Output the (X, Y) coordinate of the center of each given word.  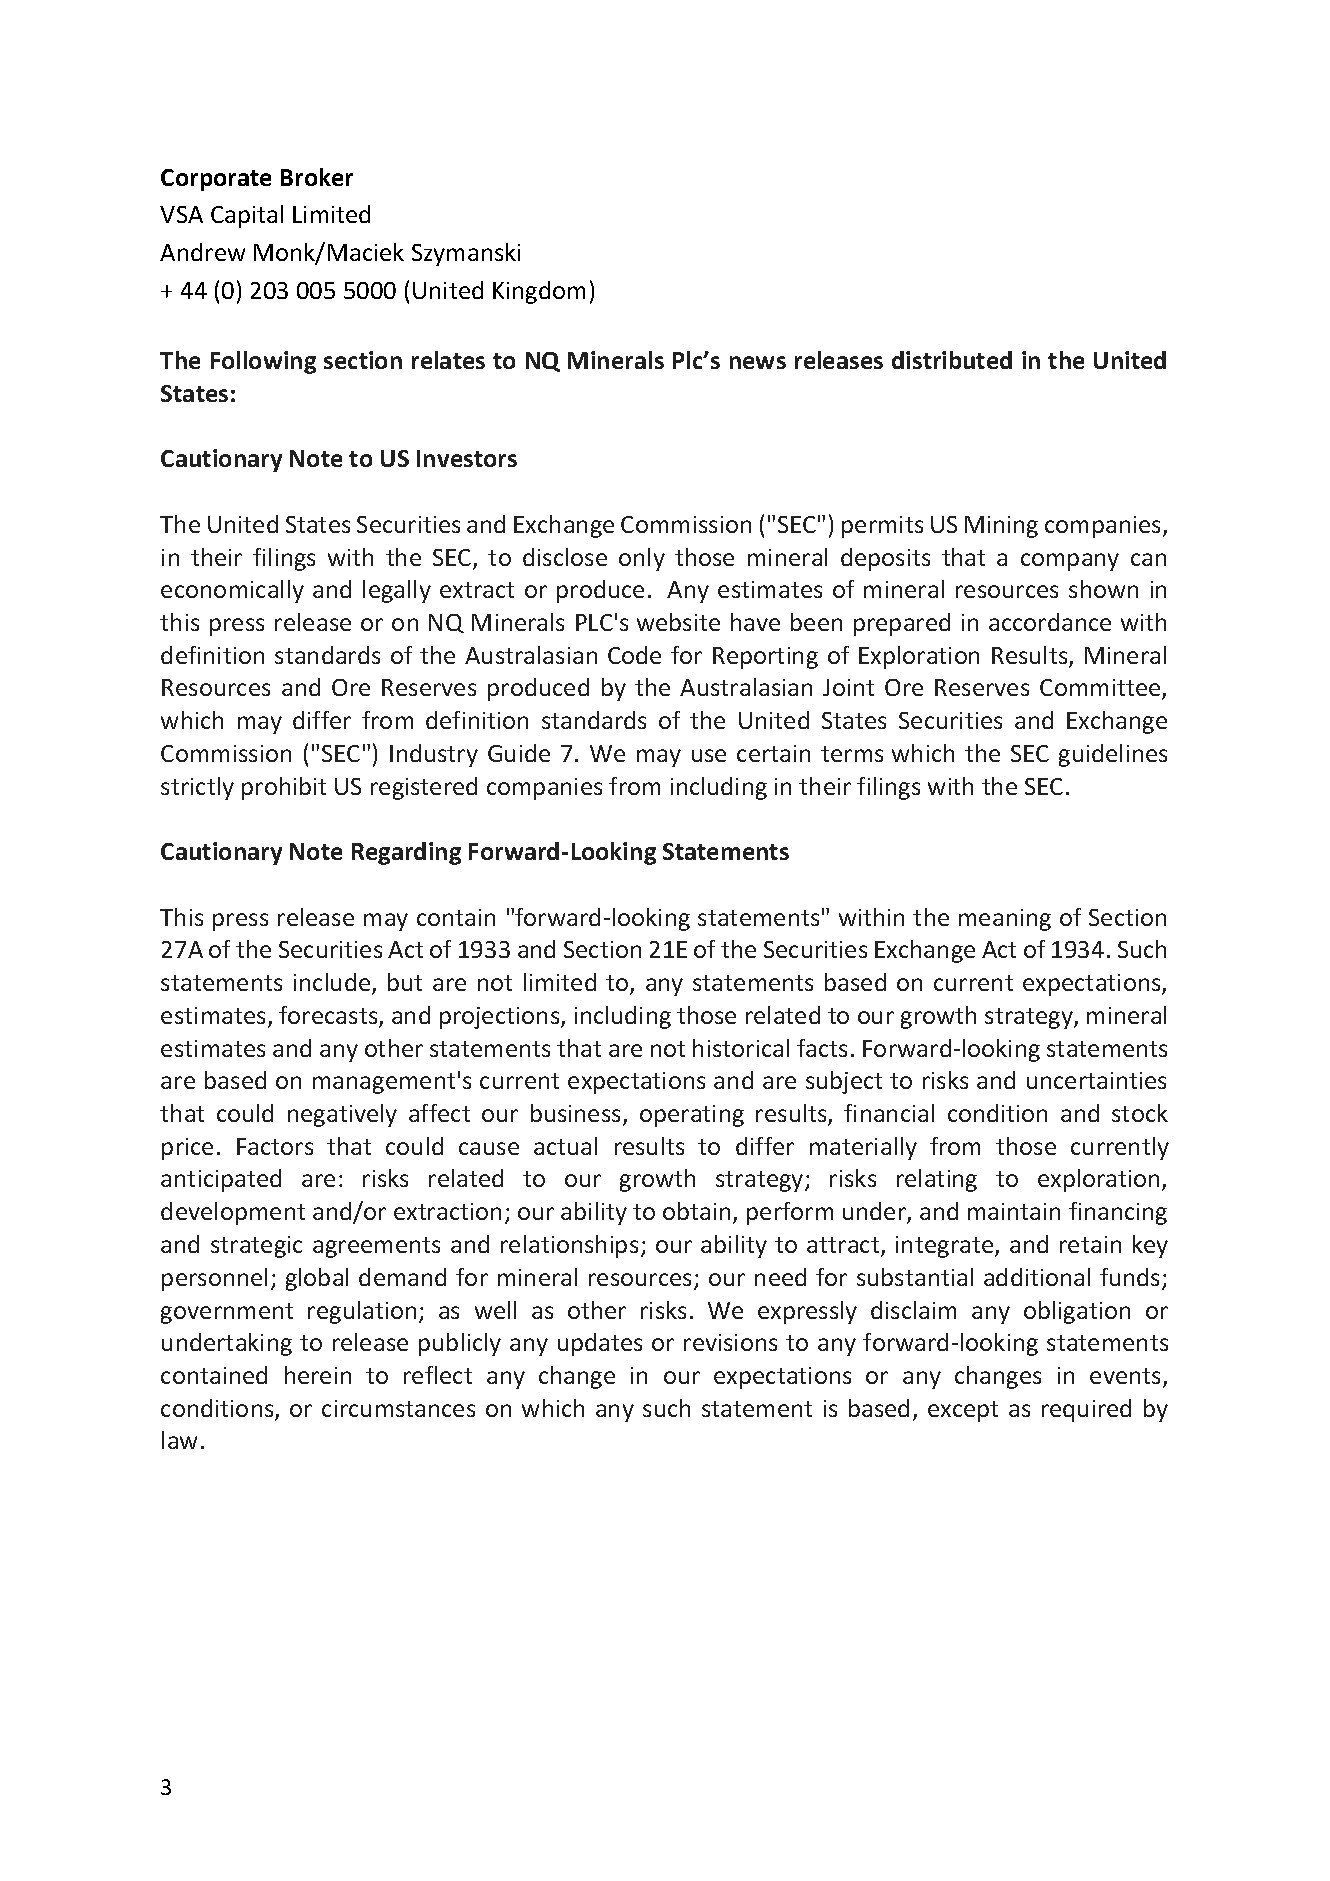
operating (692, 1116)
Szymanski (466, 254)
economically (232, 591)
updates (600, 1344)
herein (318, 1375)
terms (852, 754)
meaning (1005, 920)
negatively (342, 1115)
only (642, 559)
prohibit (284, 788)
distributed (952, 360)
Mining (1001, 527)
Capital (247, 216)
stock (1140, 1113)
